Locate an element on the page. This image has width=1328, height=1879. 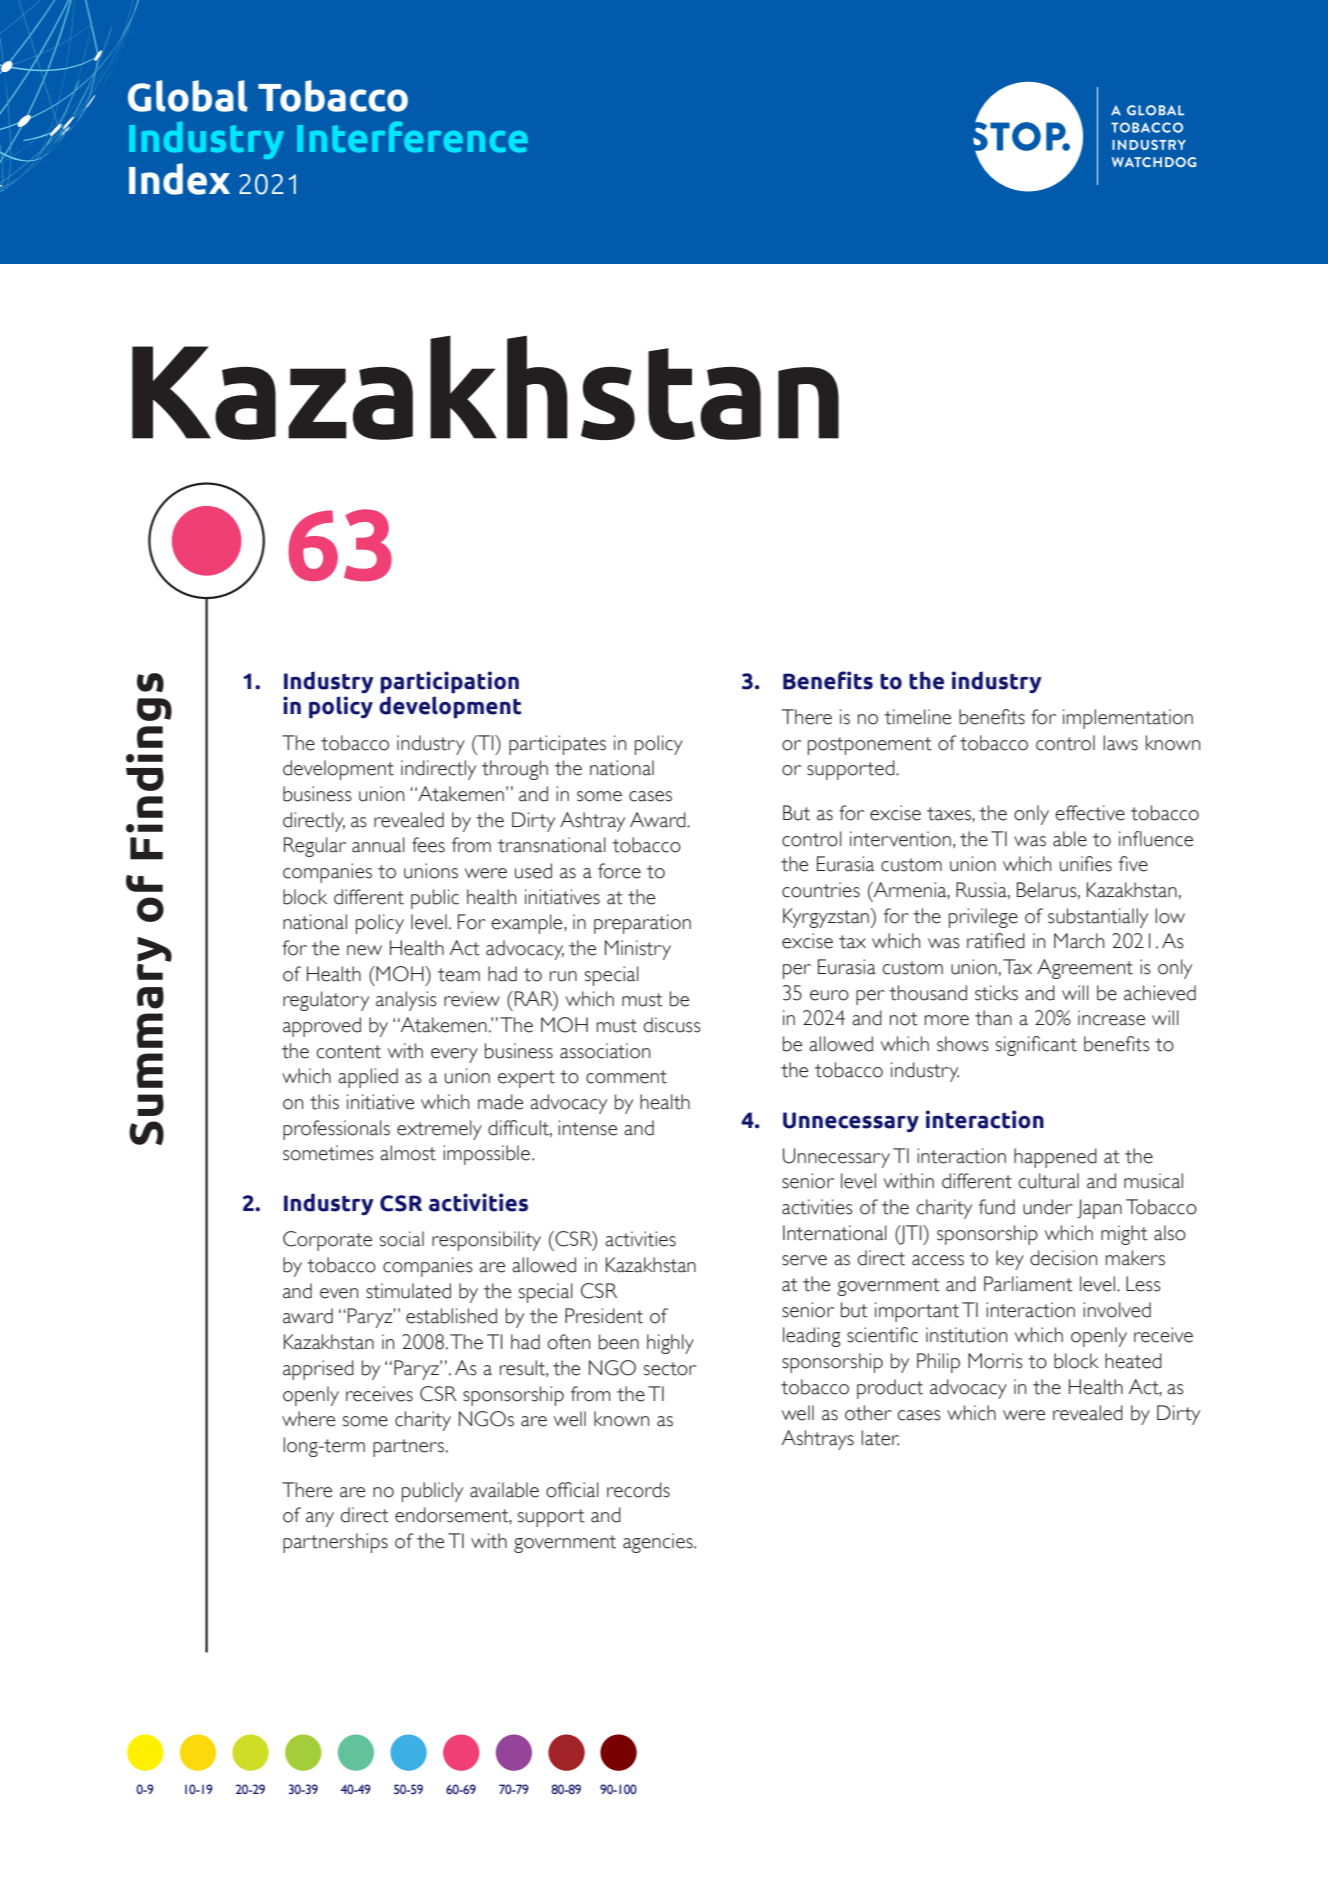
implementation is located at coordinates (1128, 719).
